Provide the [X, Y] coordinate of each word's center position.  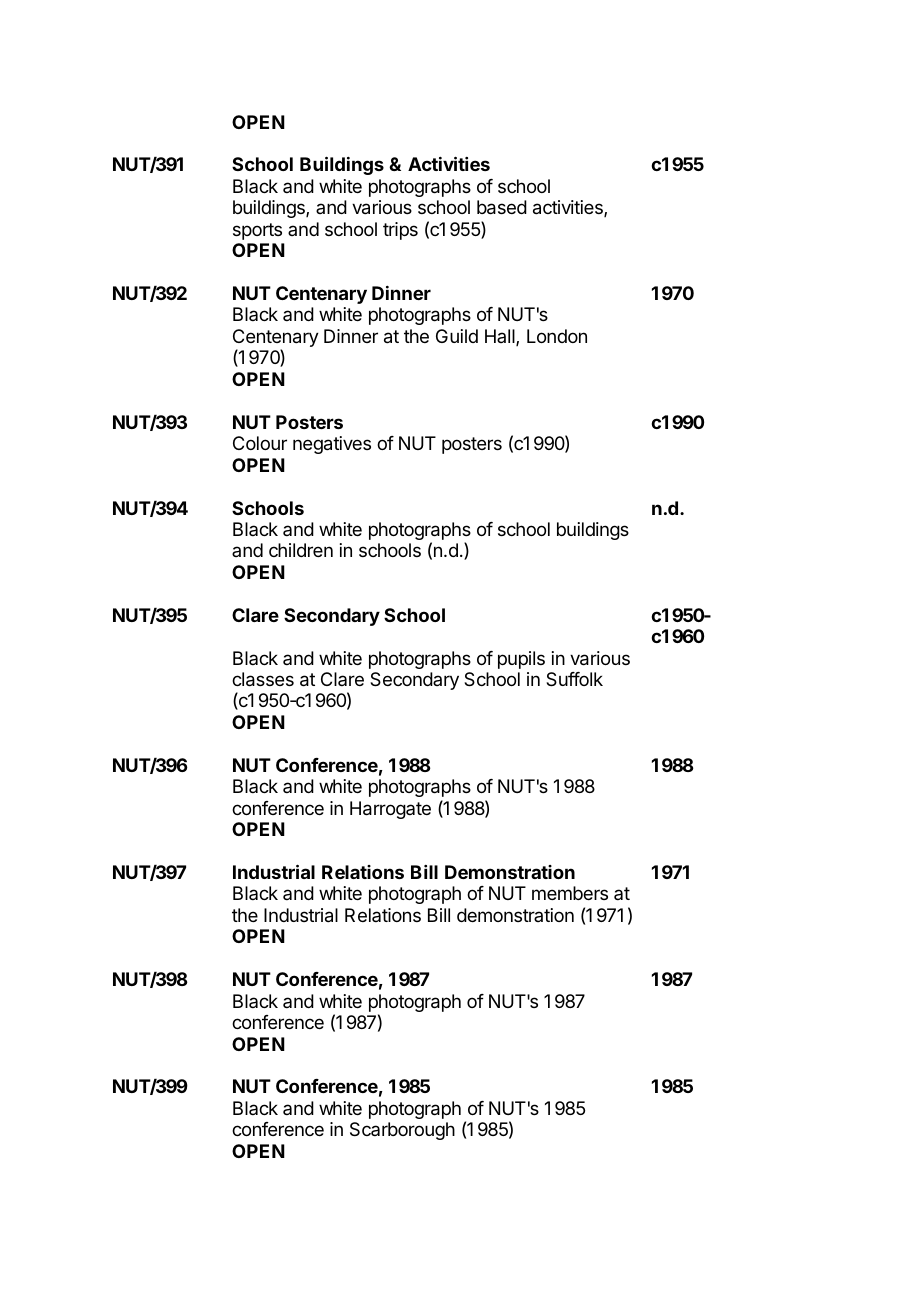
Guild [457, 336]
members [570, 893]
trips [400, 231]
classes [263, 679]
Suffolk [574, 679]
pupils [521, 660]
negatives [332, 445]
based [502, 207]
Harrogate [390, 810]
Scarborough [402, 1131]
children [301, 550]
